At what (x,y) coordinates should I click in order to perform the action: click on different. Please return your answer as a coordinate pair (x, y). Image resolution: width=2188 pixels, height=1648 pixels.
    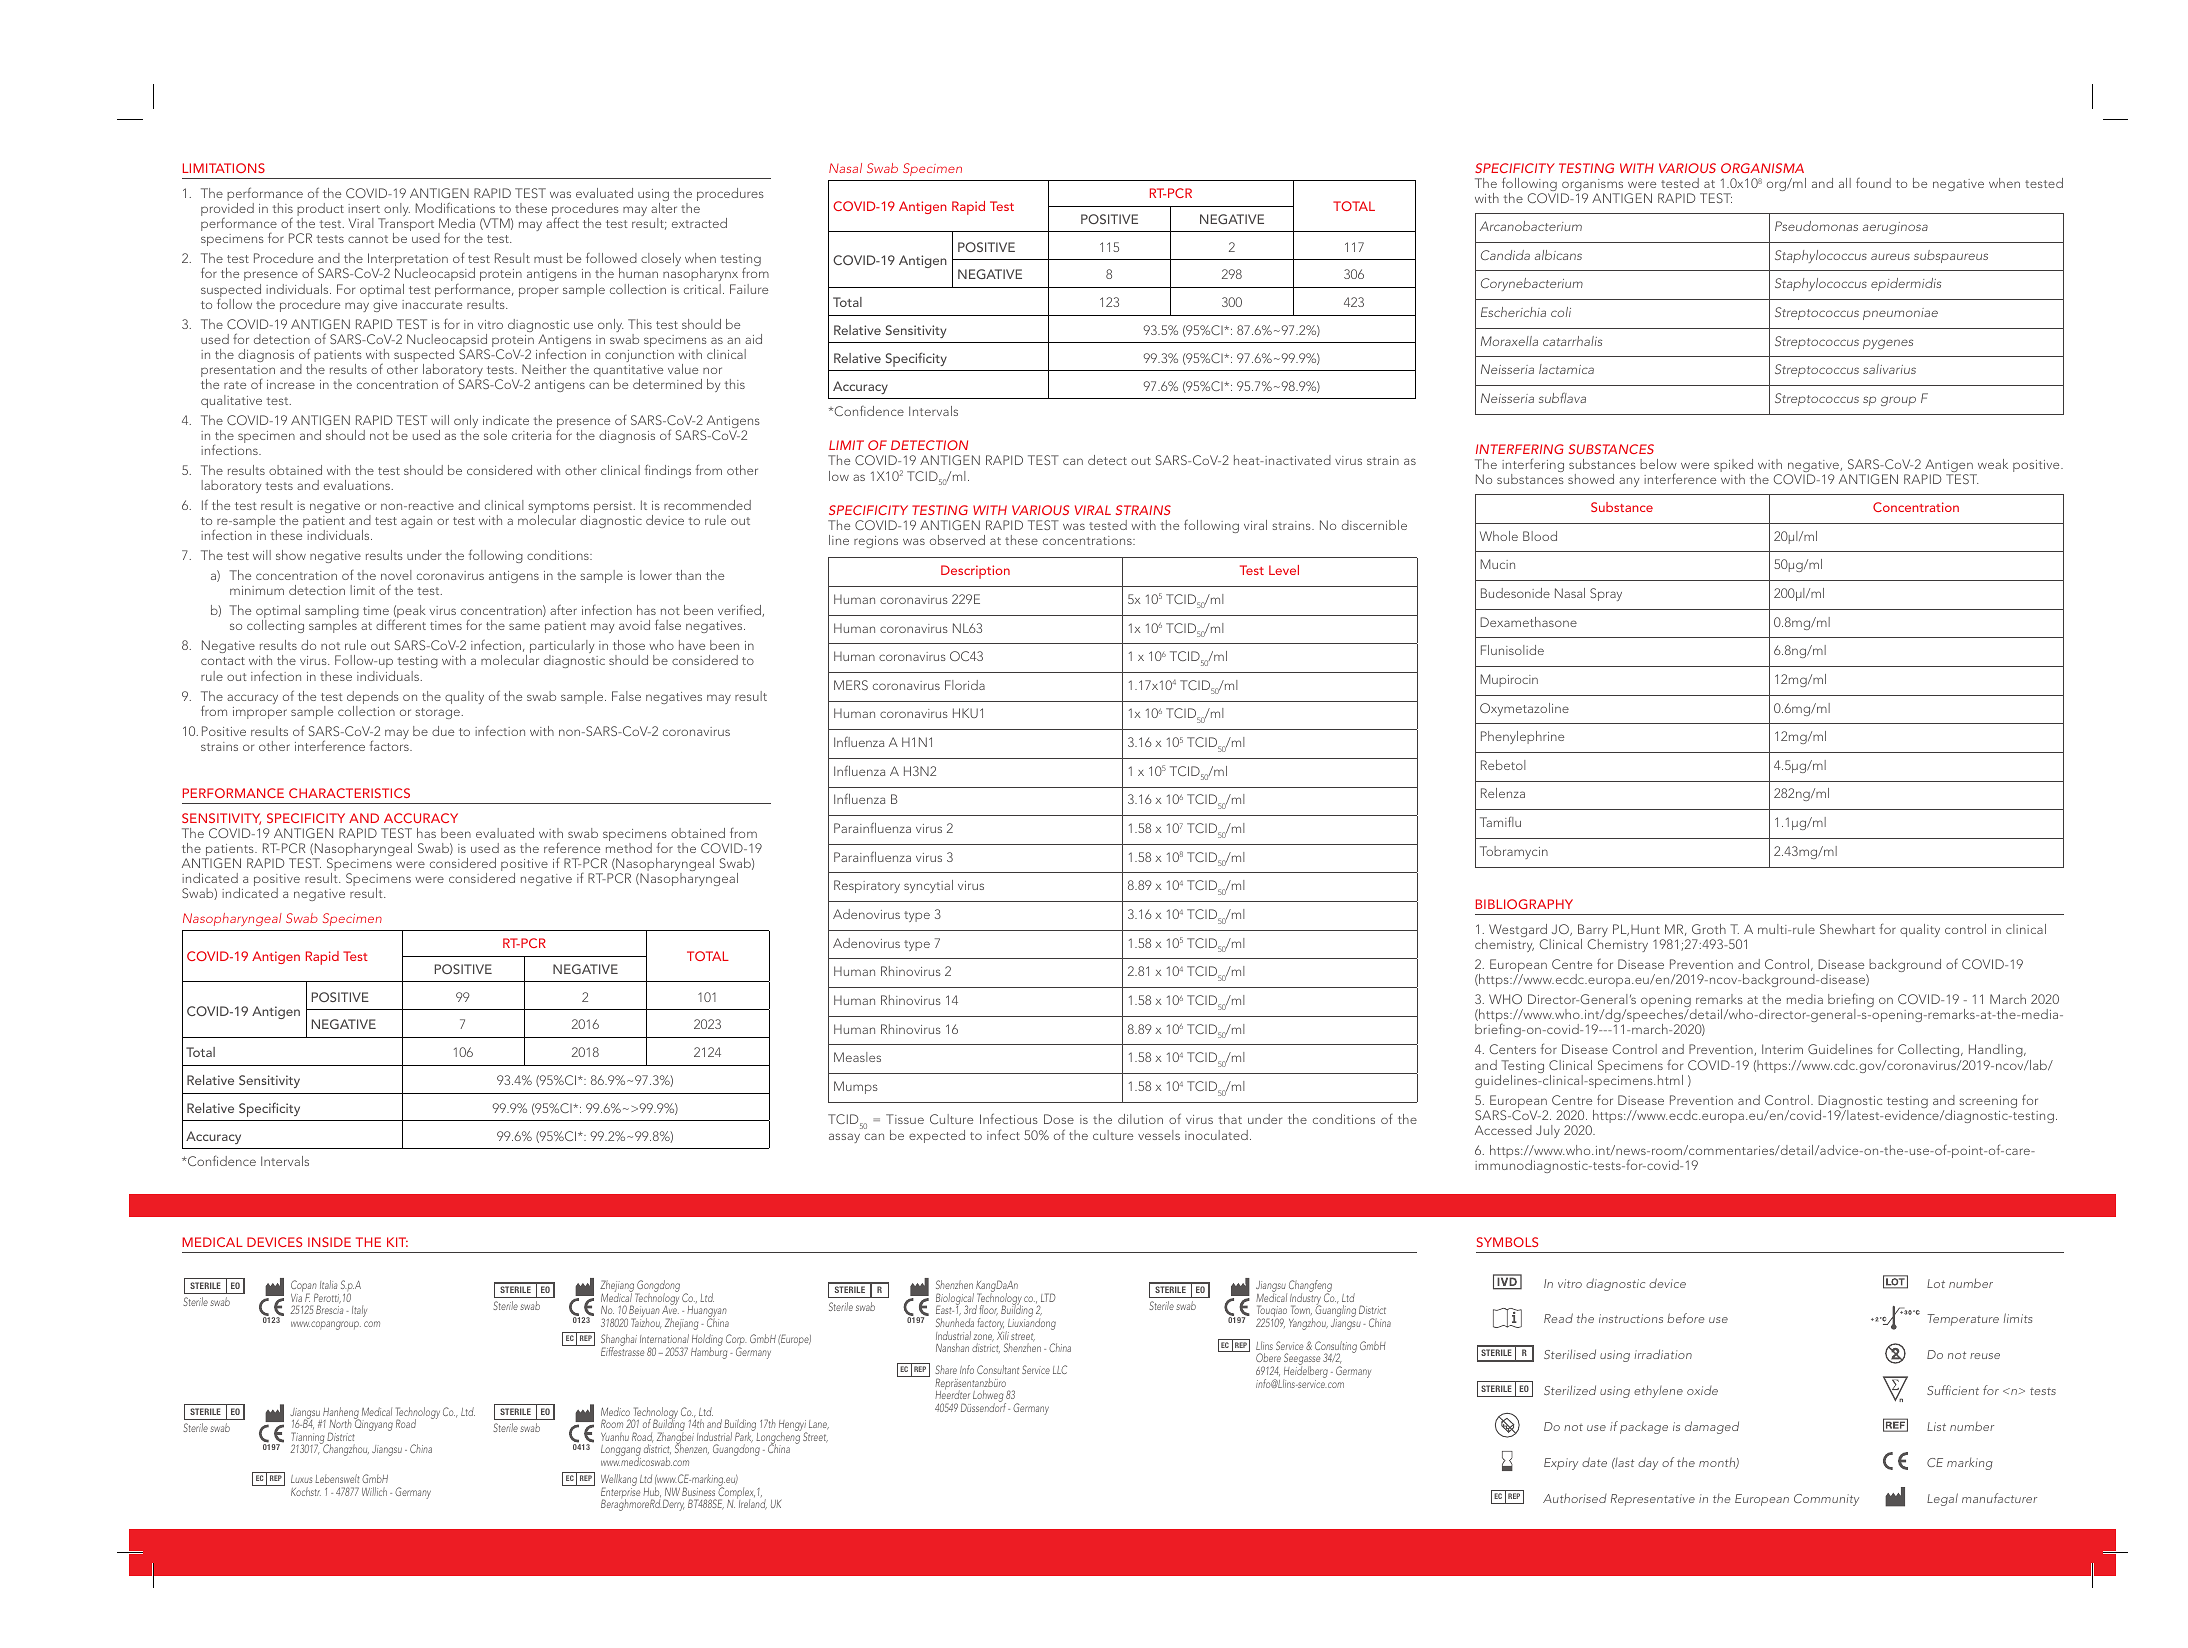
    Looking at the image, I should click on (401, 624).
